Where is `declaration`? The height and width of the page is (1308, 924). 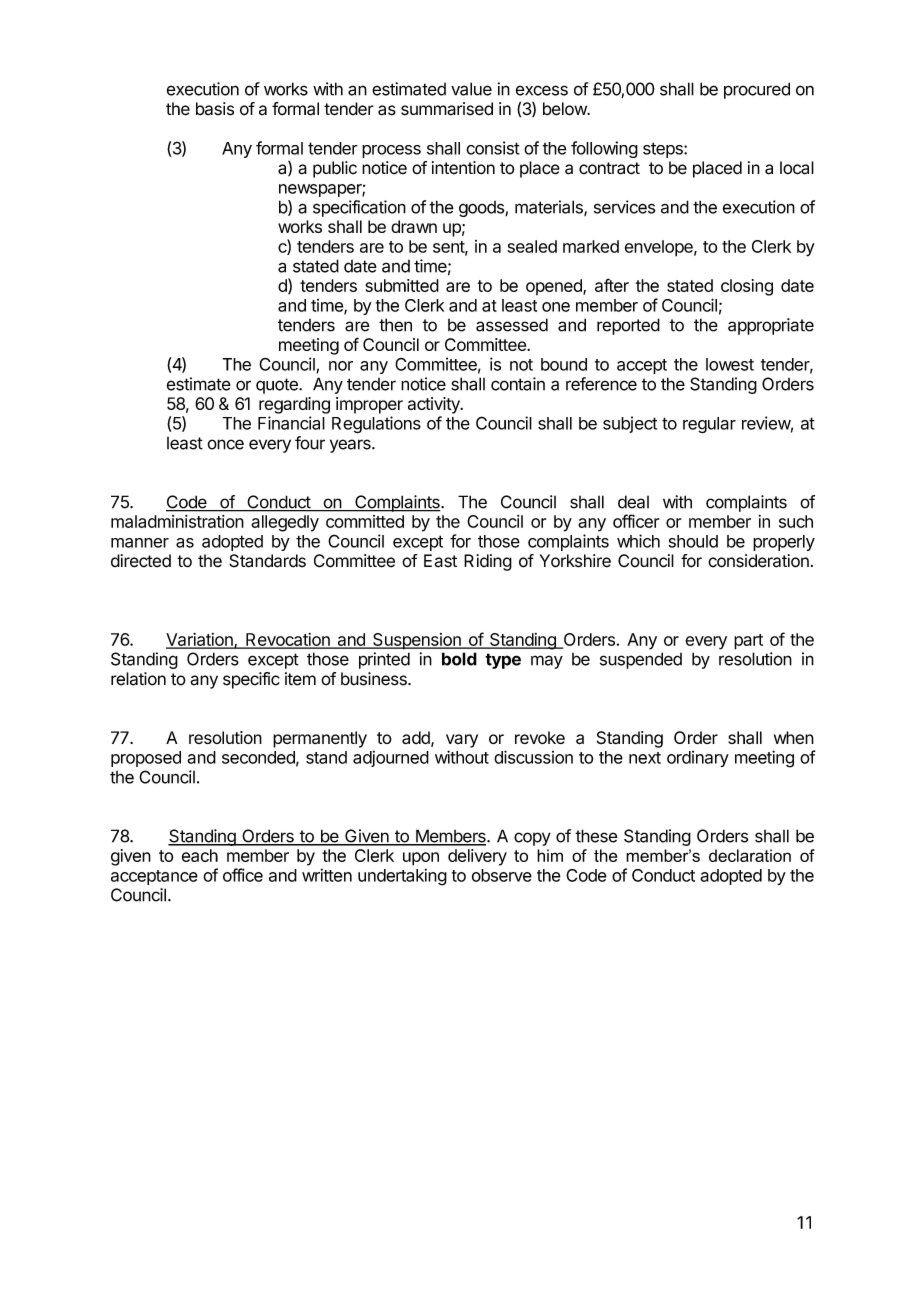 declaration is located at coordinates (750, 855).
